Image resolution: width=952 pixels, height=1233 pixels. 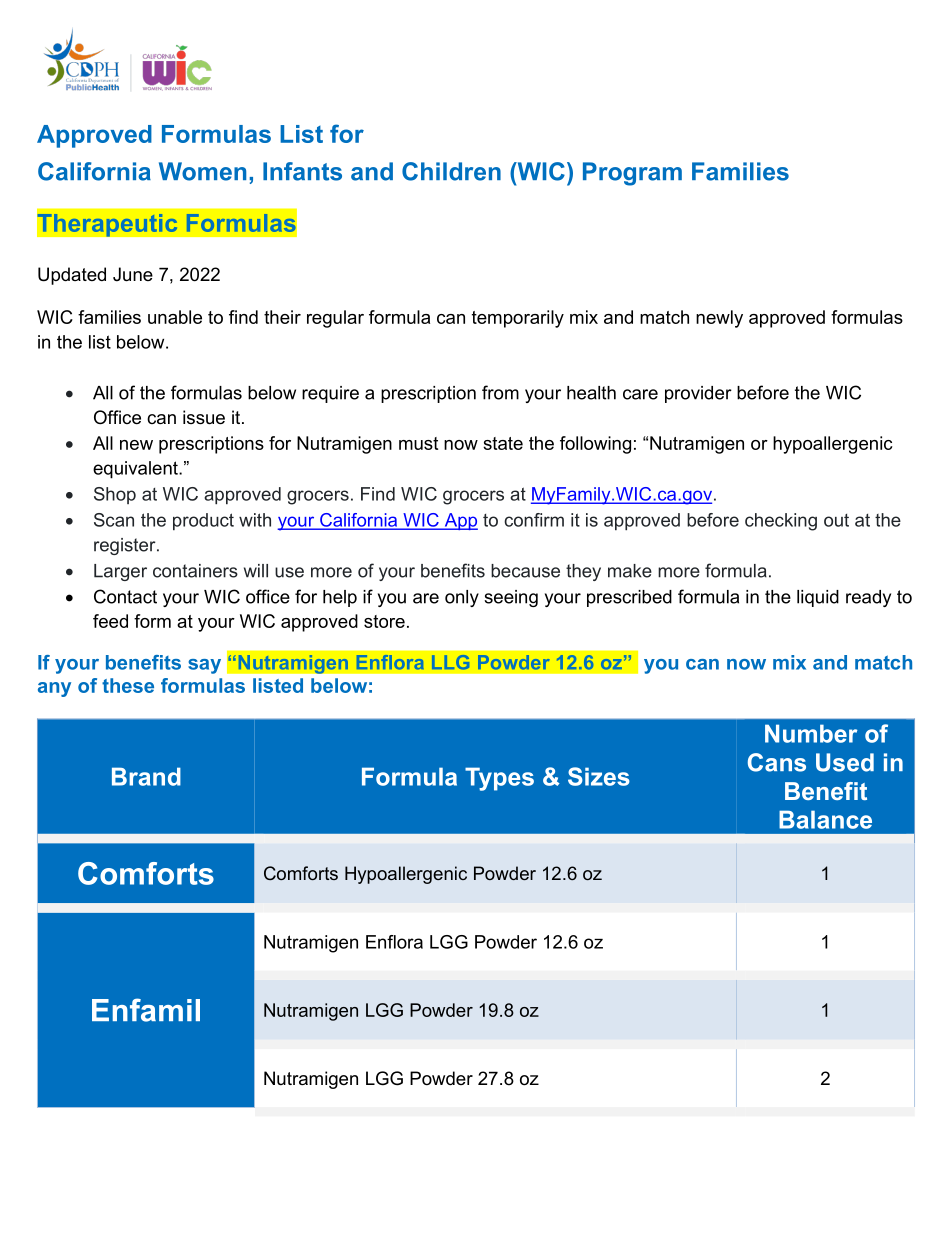 I want to click on Program, so click(x=632, y=174).
